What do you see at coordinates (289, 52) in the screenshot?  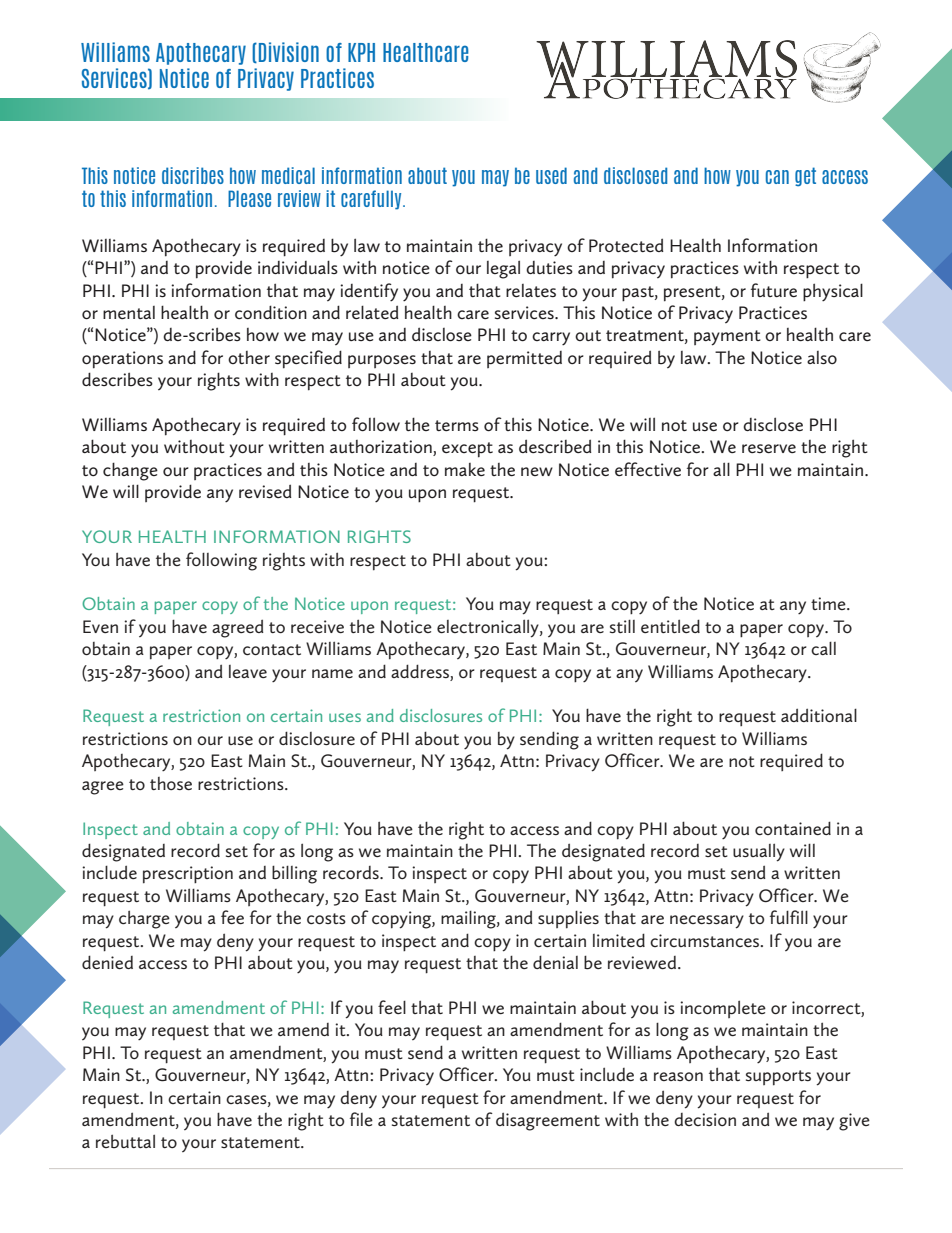 I see `Division` at bounding box center [289, 52].
